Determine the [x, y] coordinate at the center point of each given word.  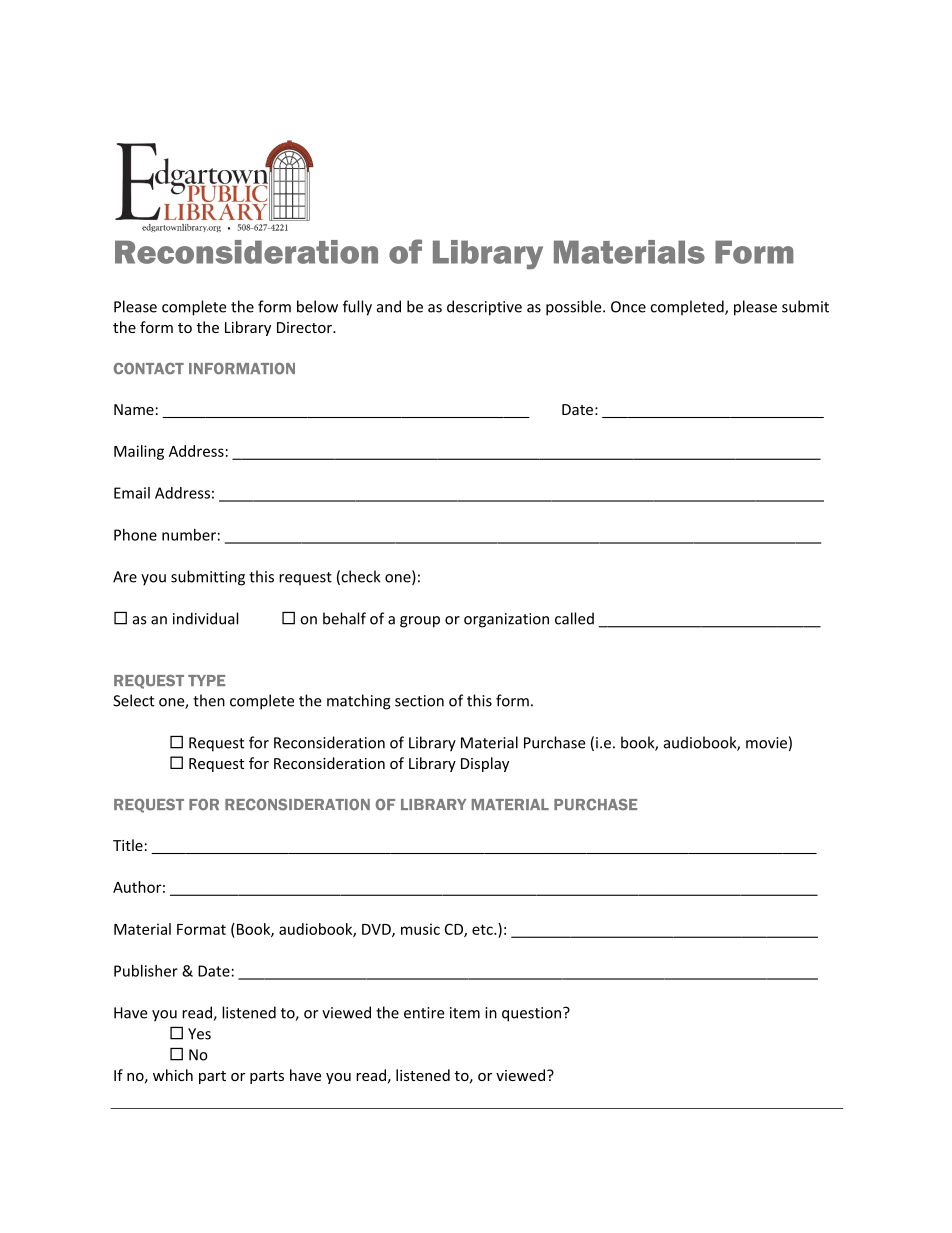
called [574, 618]
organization [506, 620]
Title [128, 845]
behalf [344, 618]
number [189, 535]
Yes [199, 1034]
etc [483, 929]
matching [359, 702]
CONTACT [149, 369]
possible [575, 308]
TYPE [206, 680]
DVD [377, 930]
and [389, 306]
